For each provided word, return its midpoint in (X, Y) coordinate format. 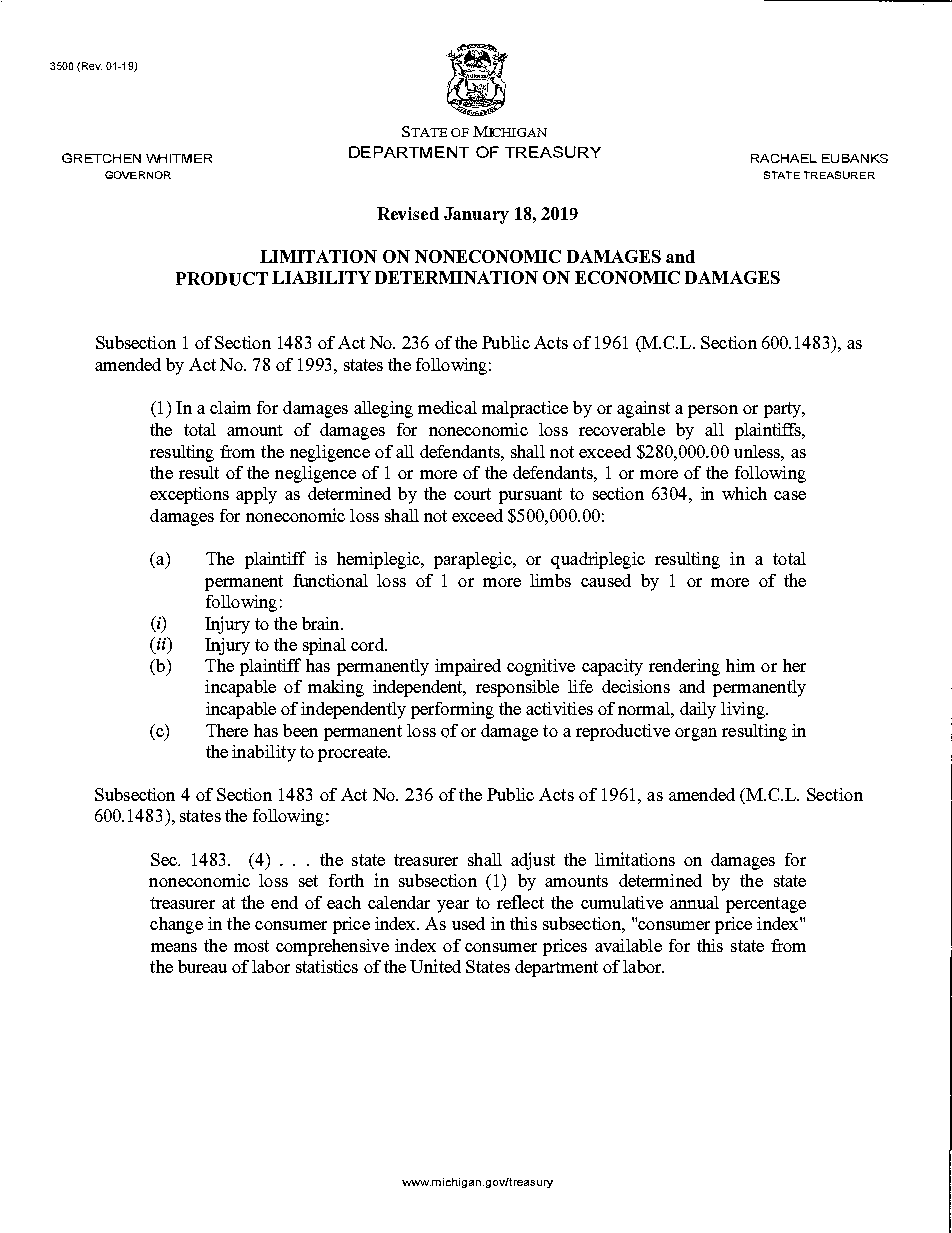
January (476, 215)
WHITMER (179, 158)
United (435, 966)
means (174, 947)
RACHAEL (784, 158)
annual (694, 902)
